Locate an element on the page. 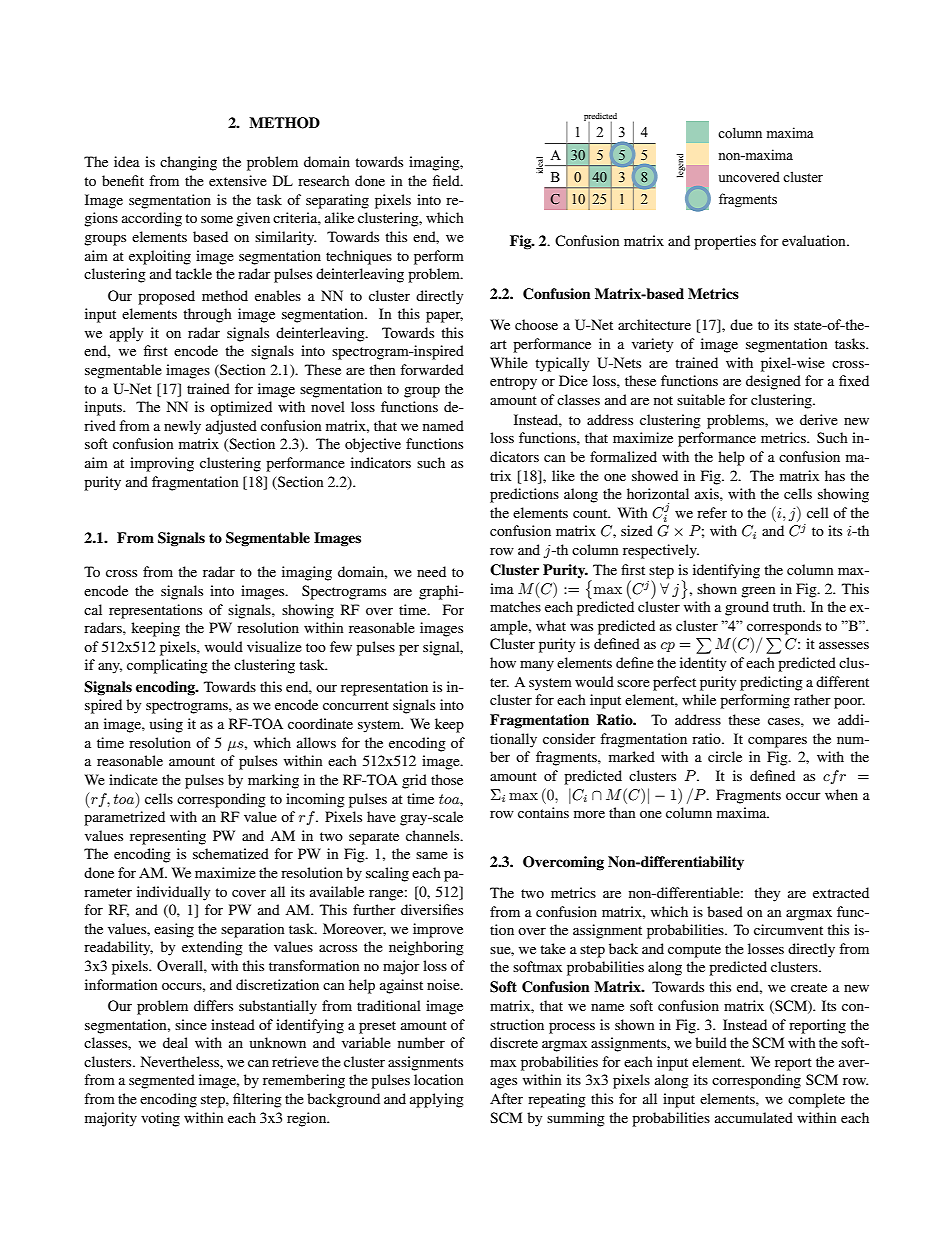  extensive is located at coordinates (238, 180).
